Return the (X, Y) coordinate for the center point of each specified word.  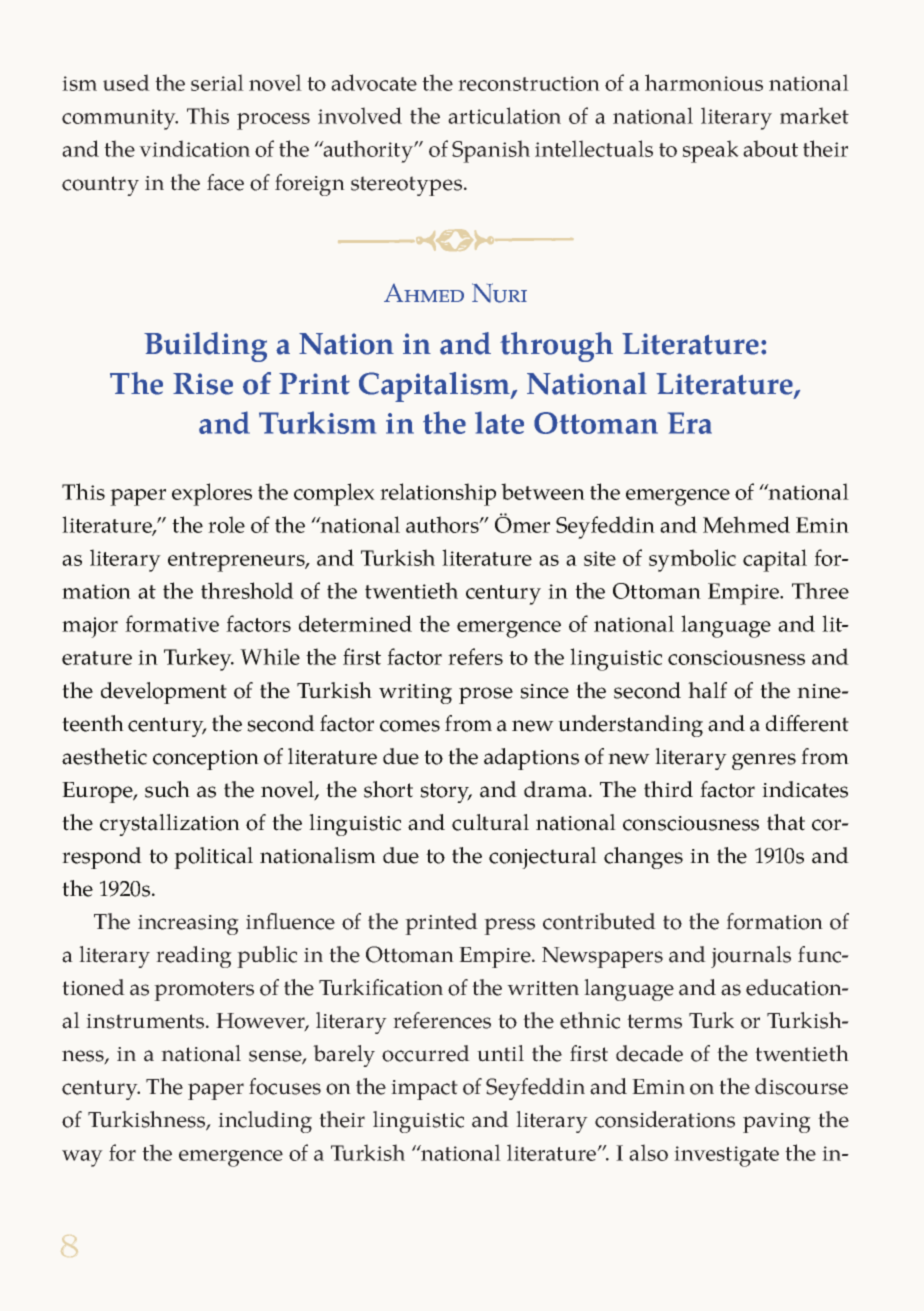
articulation (504, 115)
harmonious (704, 82)
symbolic (692, 560)
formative (172, 623)
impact (424, 1090)
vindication (194, 148)
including (265, 1122)
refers (475, 656)
